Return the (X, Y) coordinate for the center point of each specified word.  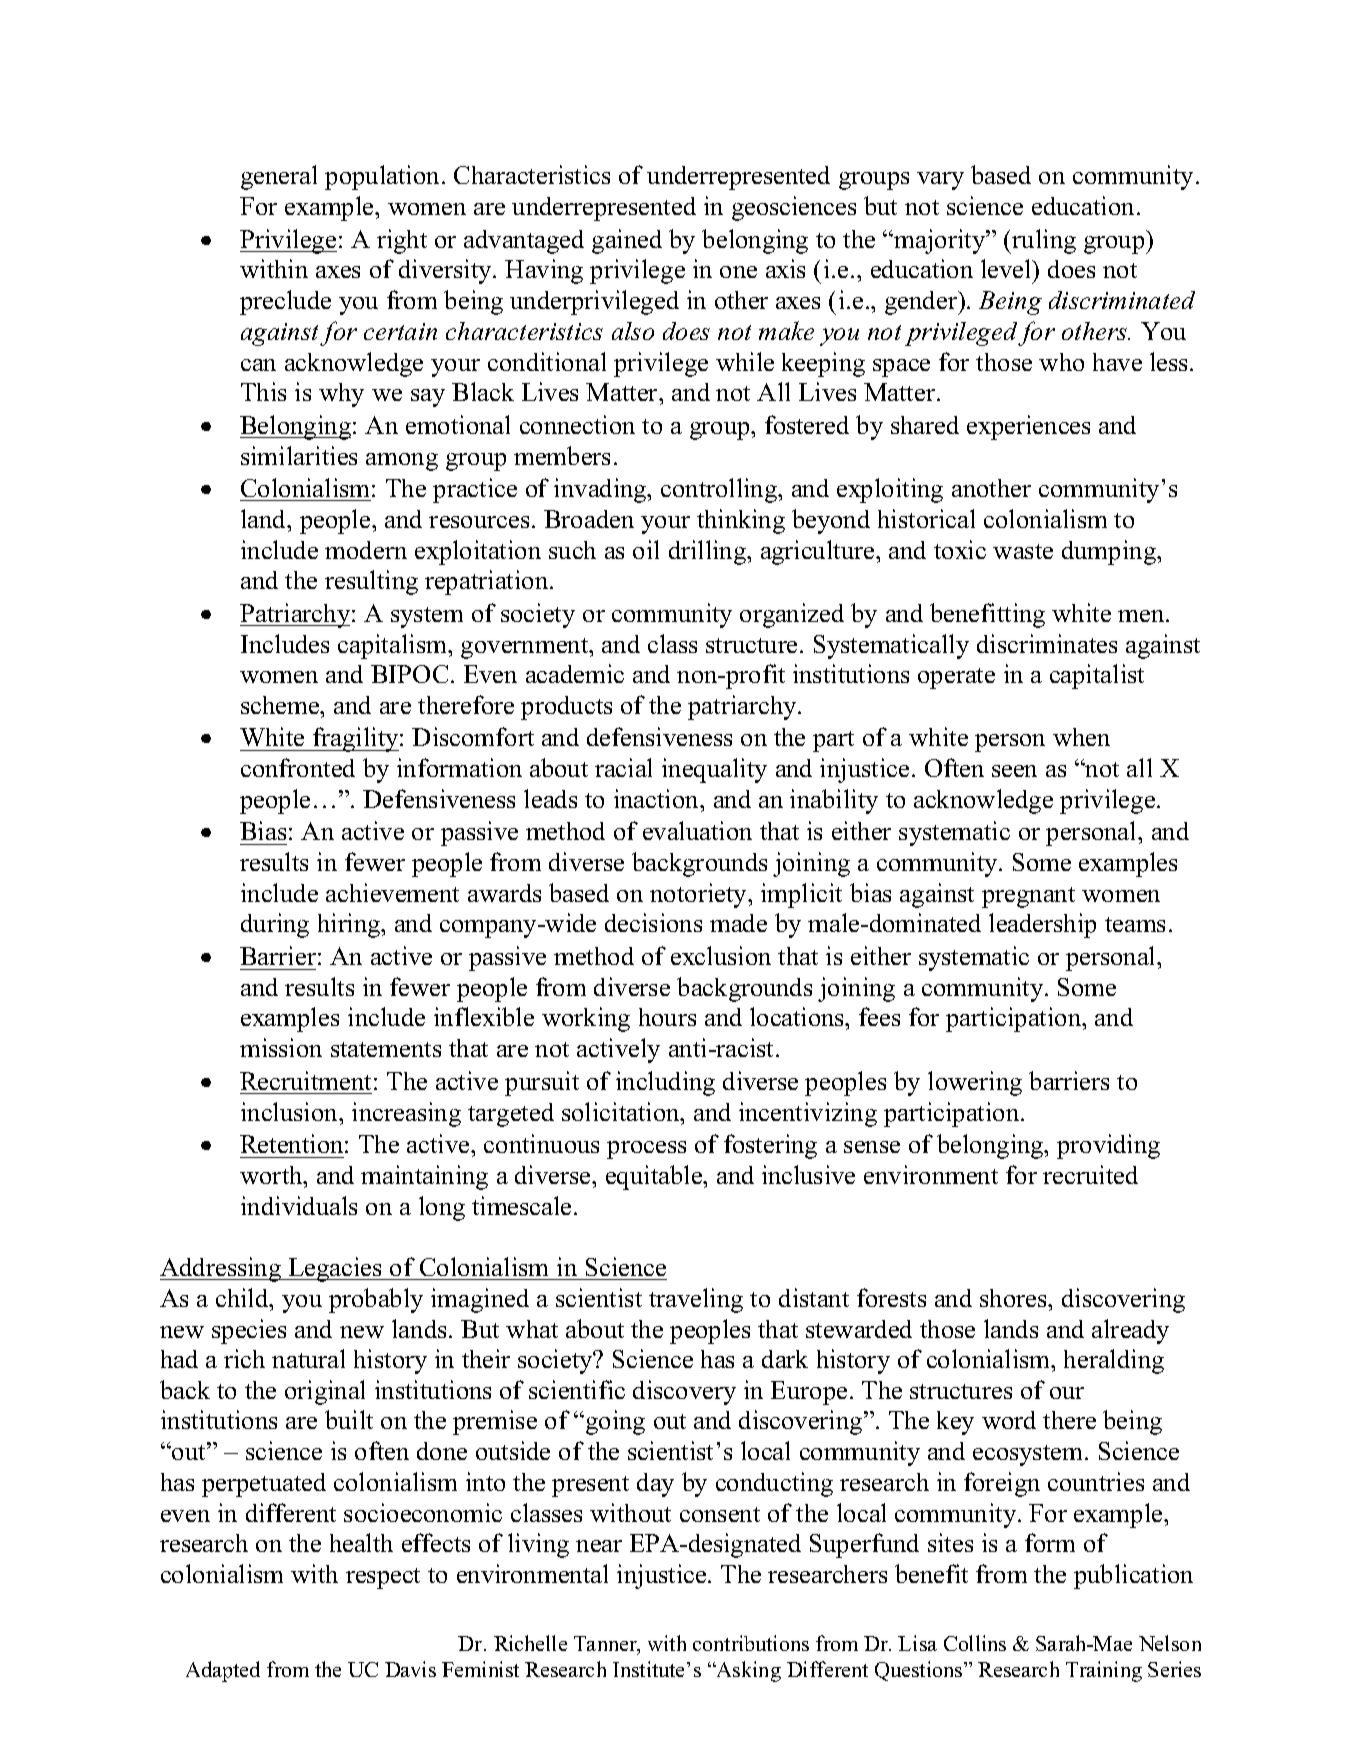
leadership (1042, 925)
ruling (1043, 241)
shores (1014, 1298)
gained (627, 241)
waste (1023, 551)
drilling (709, 552)
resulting (371, 582)
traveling (696, 1300)
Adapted (223, 1671)
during (275, 925)
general (279, 177)
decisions (653, 922)
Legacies (335, 1269)
